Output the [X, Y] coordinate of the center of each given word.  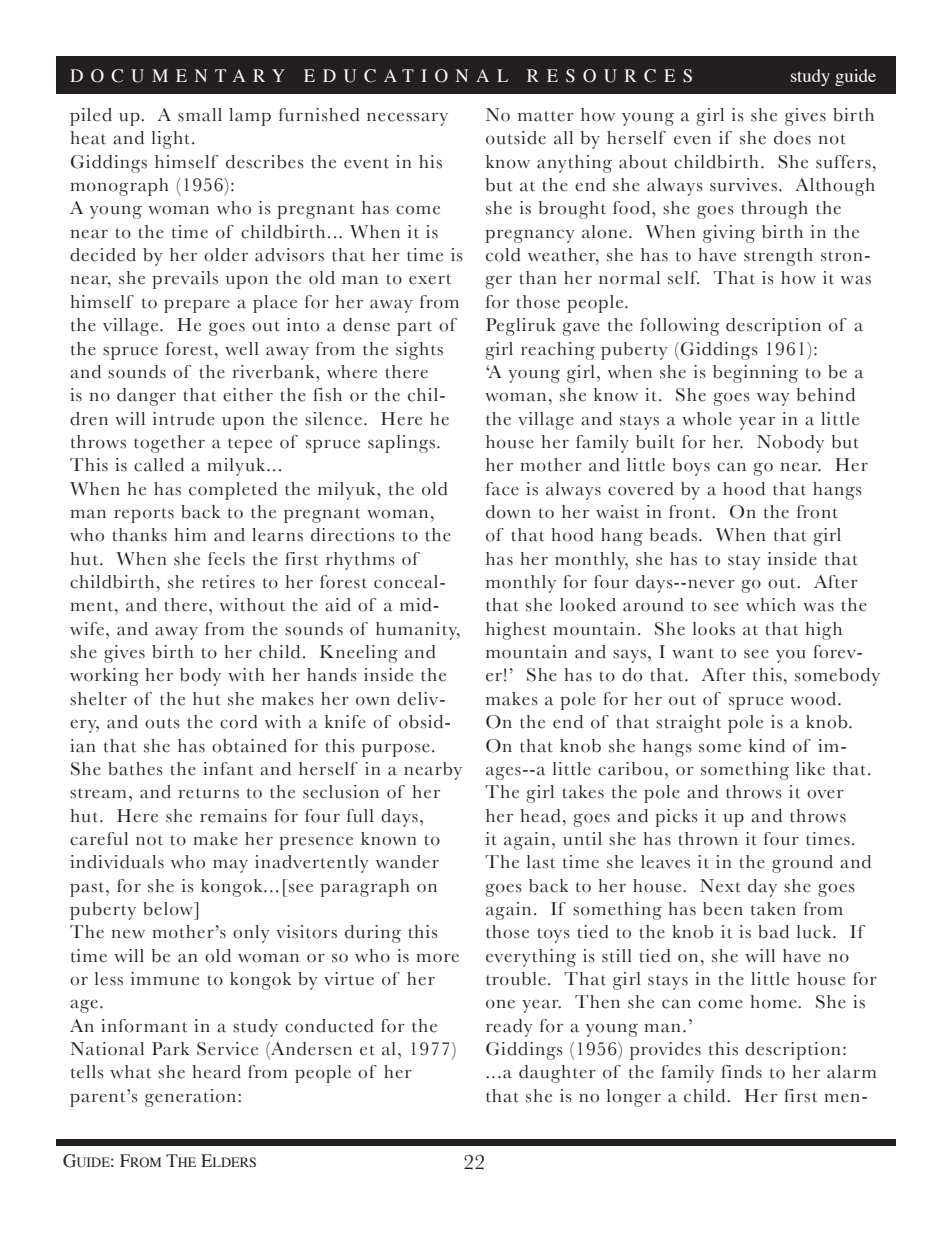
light [171, 140]
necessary [407, 119]
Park [170, 1049]
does [792, 138]
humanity [418, 631]
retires [228, 582]
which [771, 605]
